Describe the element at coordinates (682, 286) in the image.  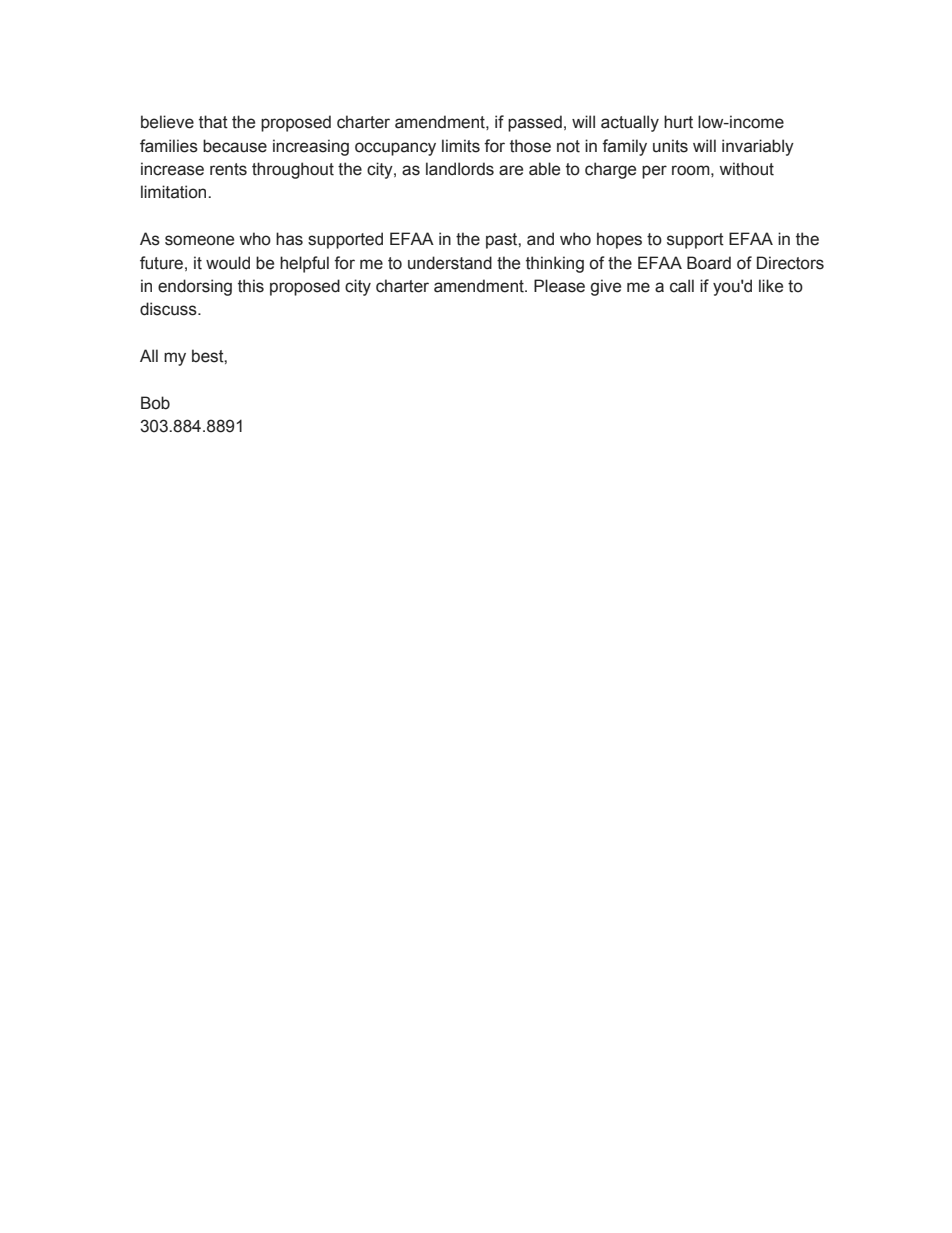
I see `call` at that location.
